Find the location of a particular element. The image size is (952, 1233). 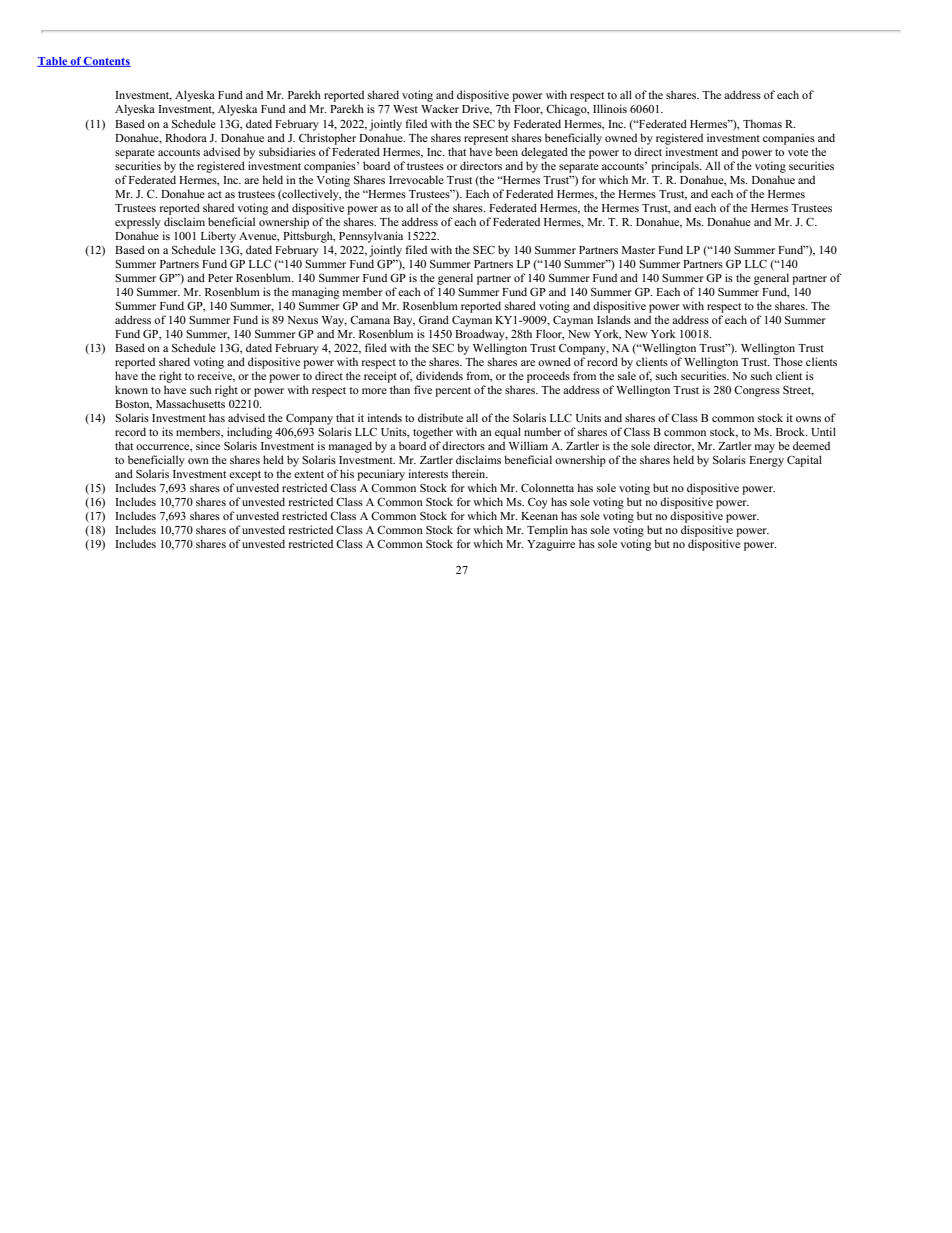

Contents is located at coordinates (106, 62).
